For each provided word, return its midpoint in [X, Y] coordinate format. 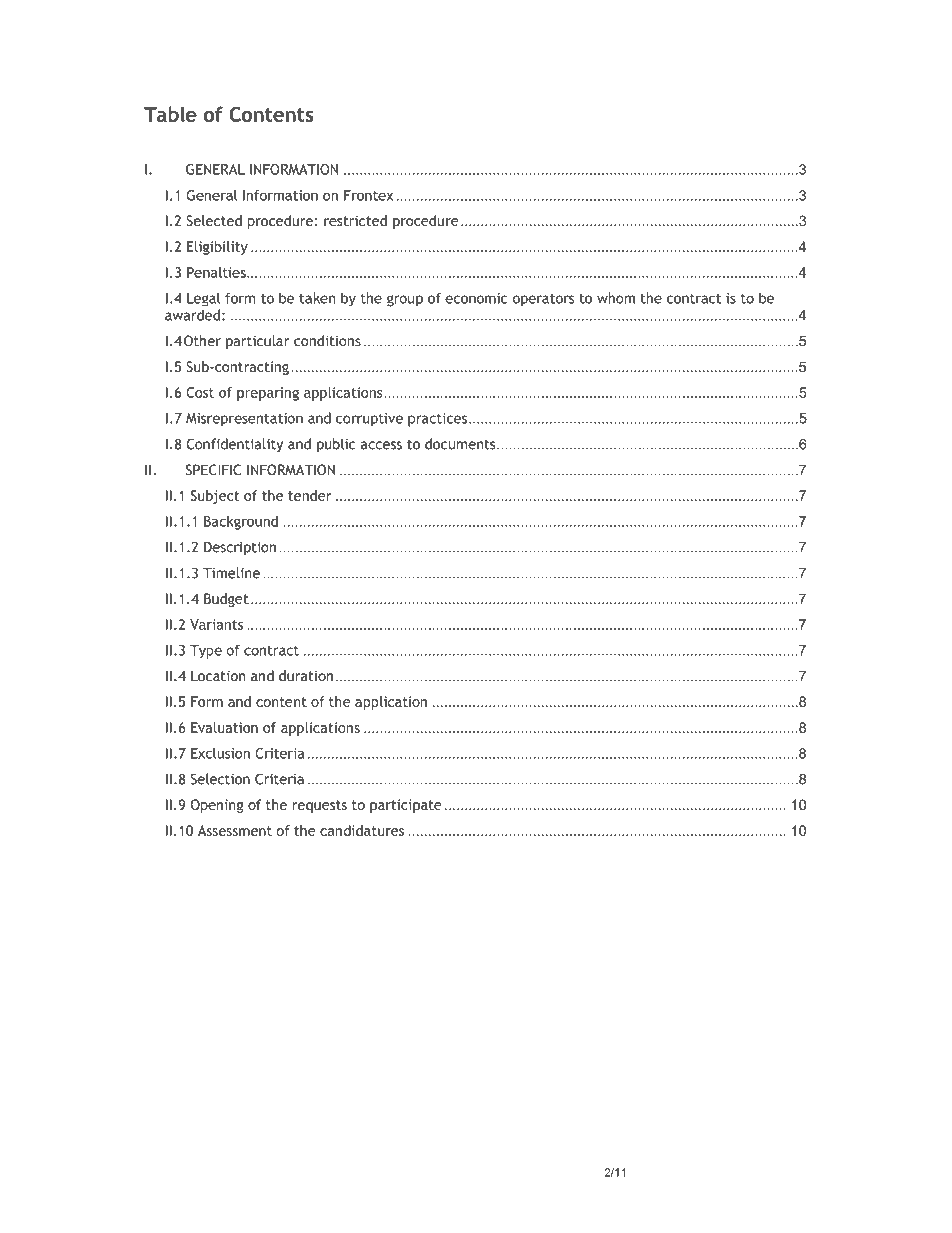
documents [460, 444]
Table [170, 114]
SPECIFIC [213, 470]
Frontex [368, 195]
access [381, 445]
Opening [217, 806]
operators [543, 300]
